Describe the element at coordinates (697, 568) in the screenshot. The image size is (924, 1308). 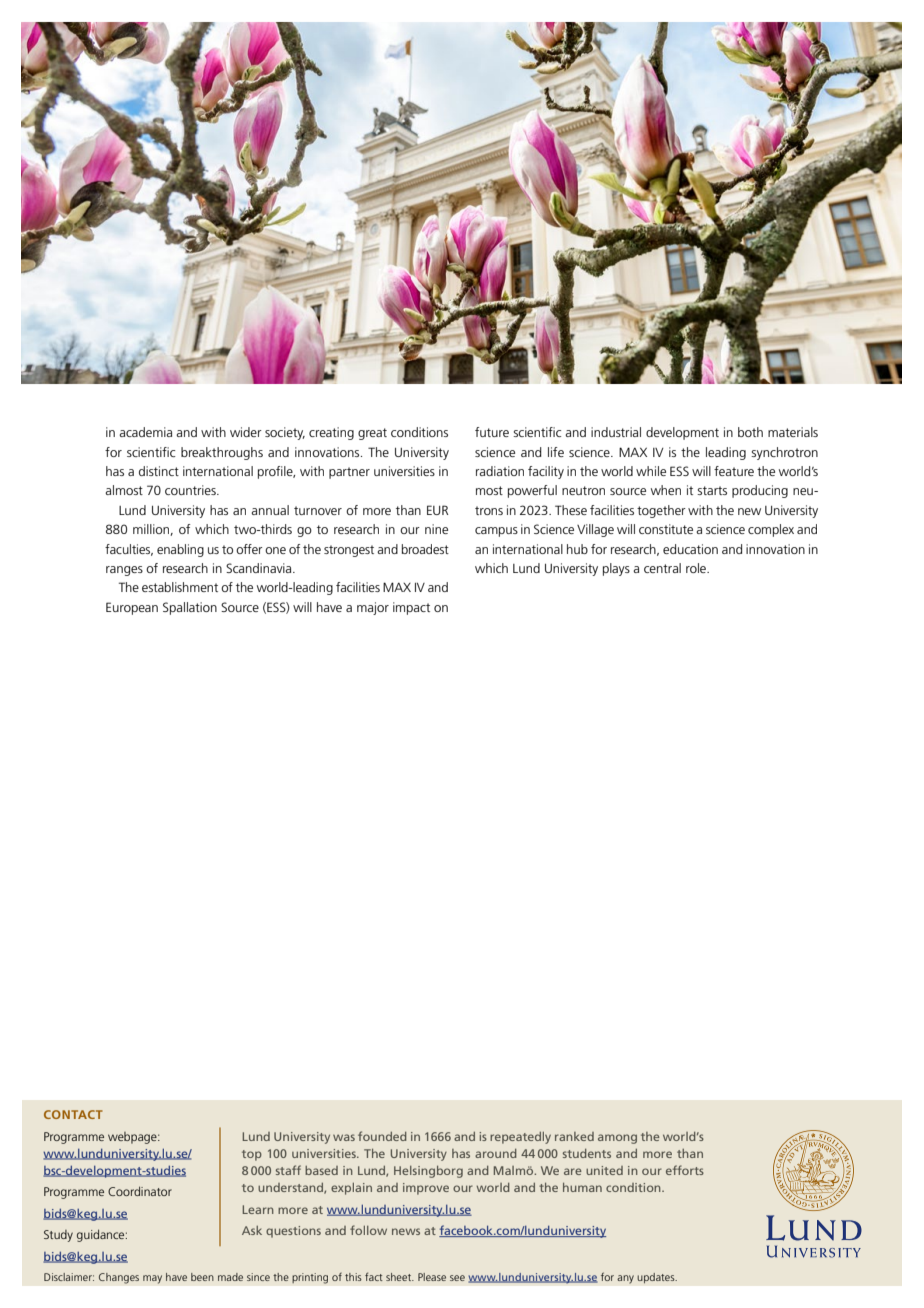
I see `role` at that location.
